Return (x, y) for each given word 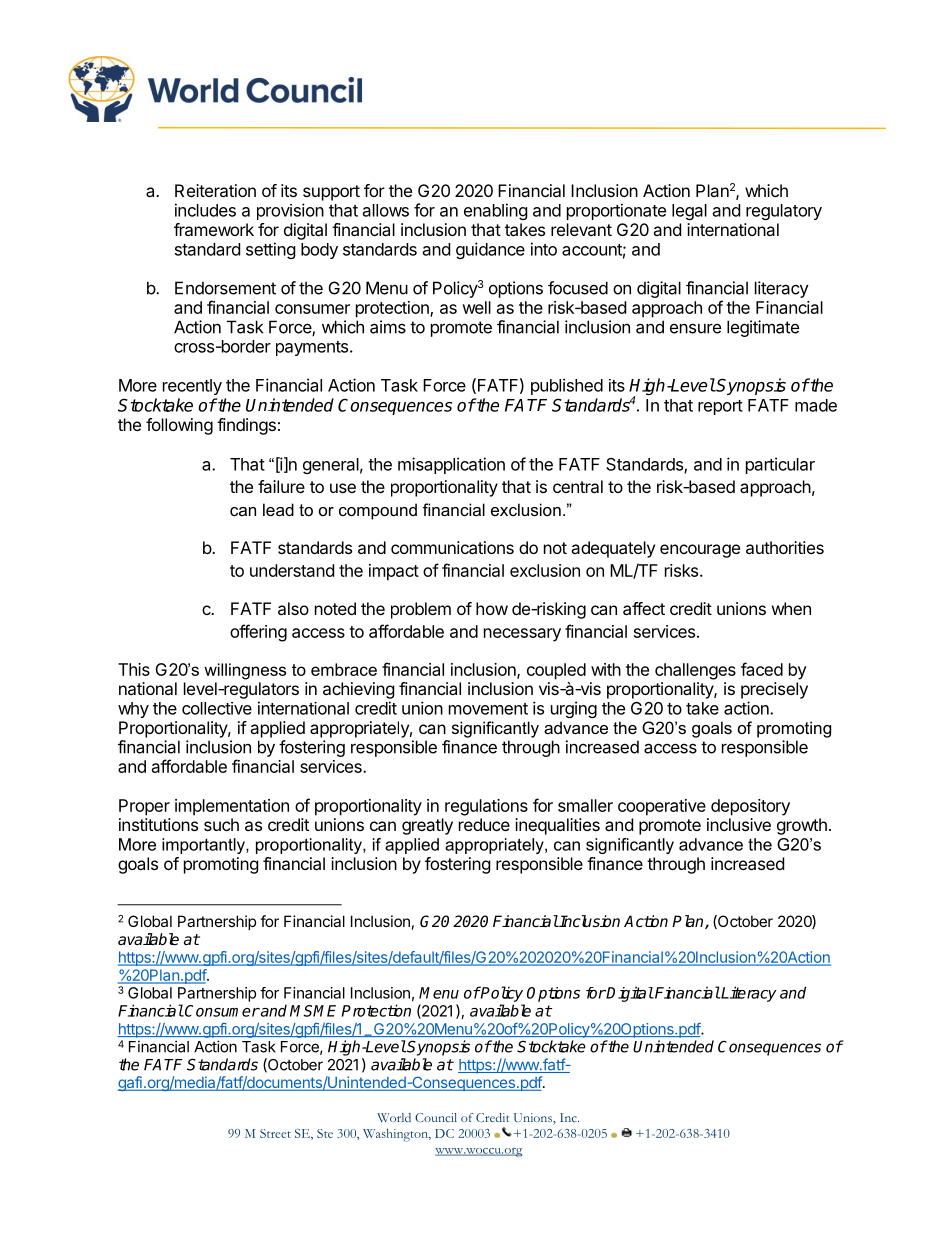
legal (689, 212)
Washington (397, 1135)
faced (762, 669)
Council (436, 1117)
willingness (245, 671)
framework (214, 229)
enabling (496, 211)
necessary (522, 635)
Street (275, 1133)
